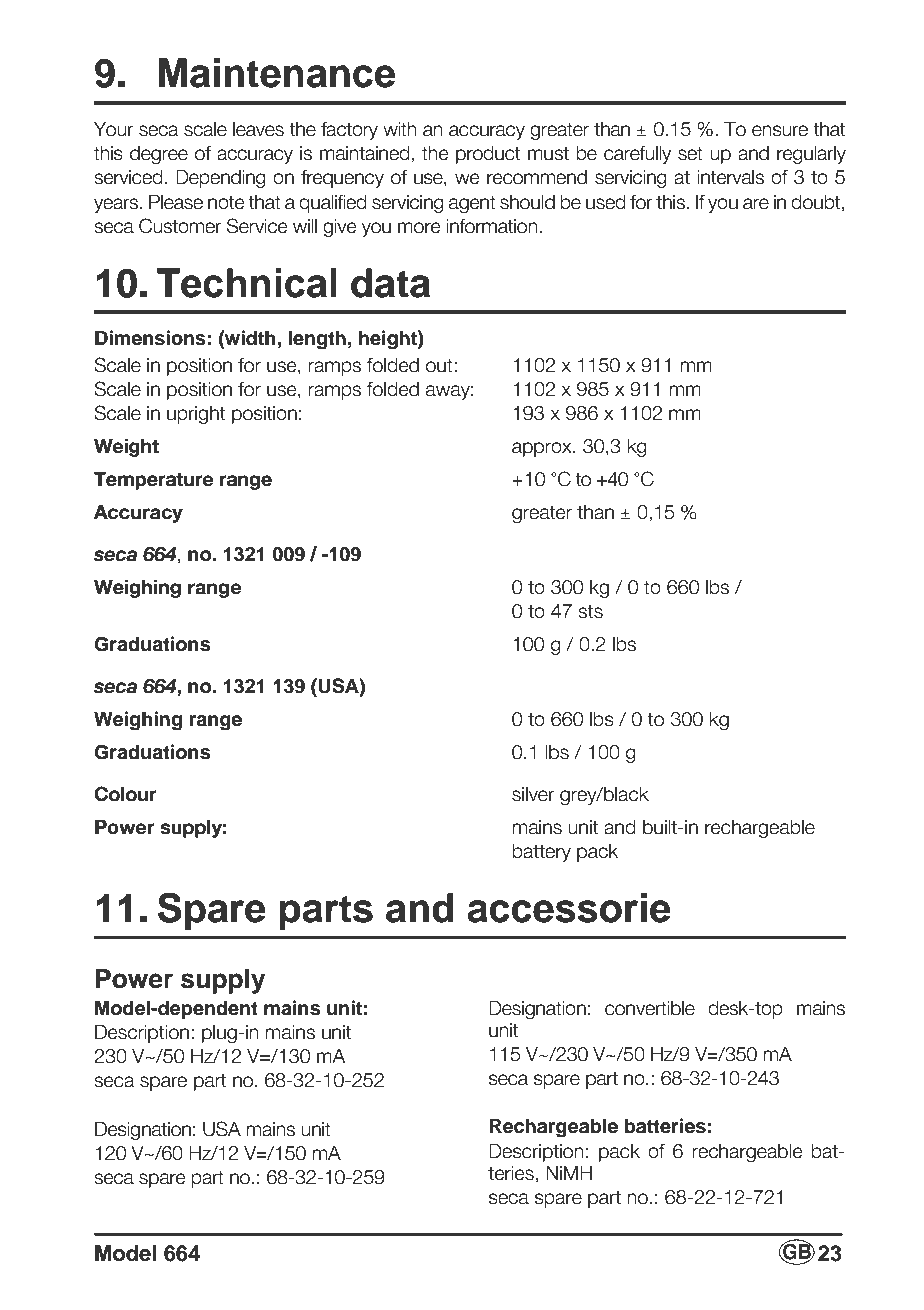 This page has width=924, height=1310. What do you see at coordinates (590, 611) in the page?
I see `sts` at bounding box center [590, 611].
